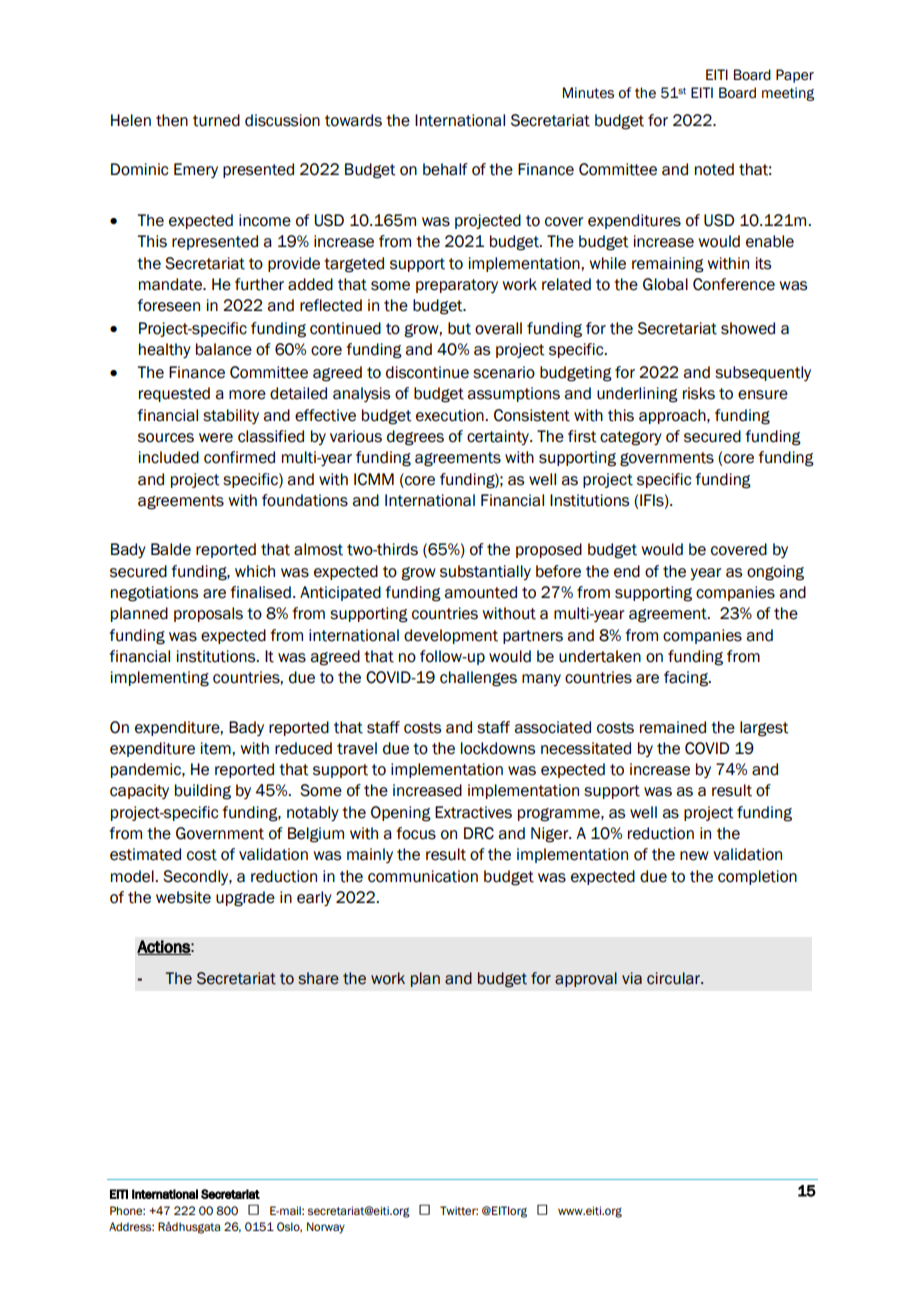 The image size is (924, 1308). What do you see at coordinates (586, 979) in the screenshot?
I see `approval` at bounding box center [586, 979].
